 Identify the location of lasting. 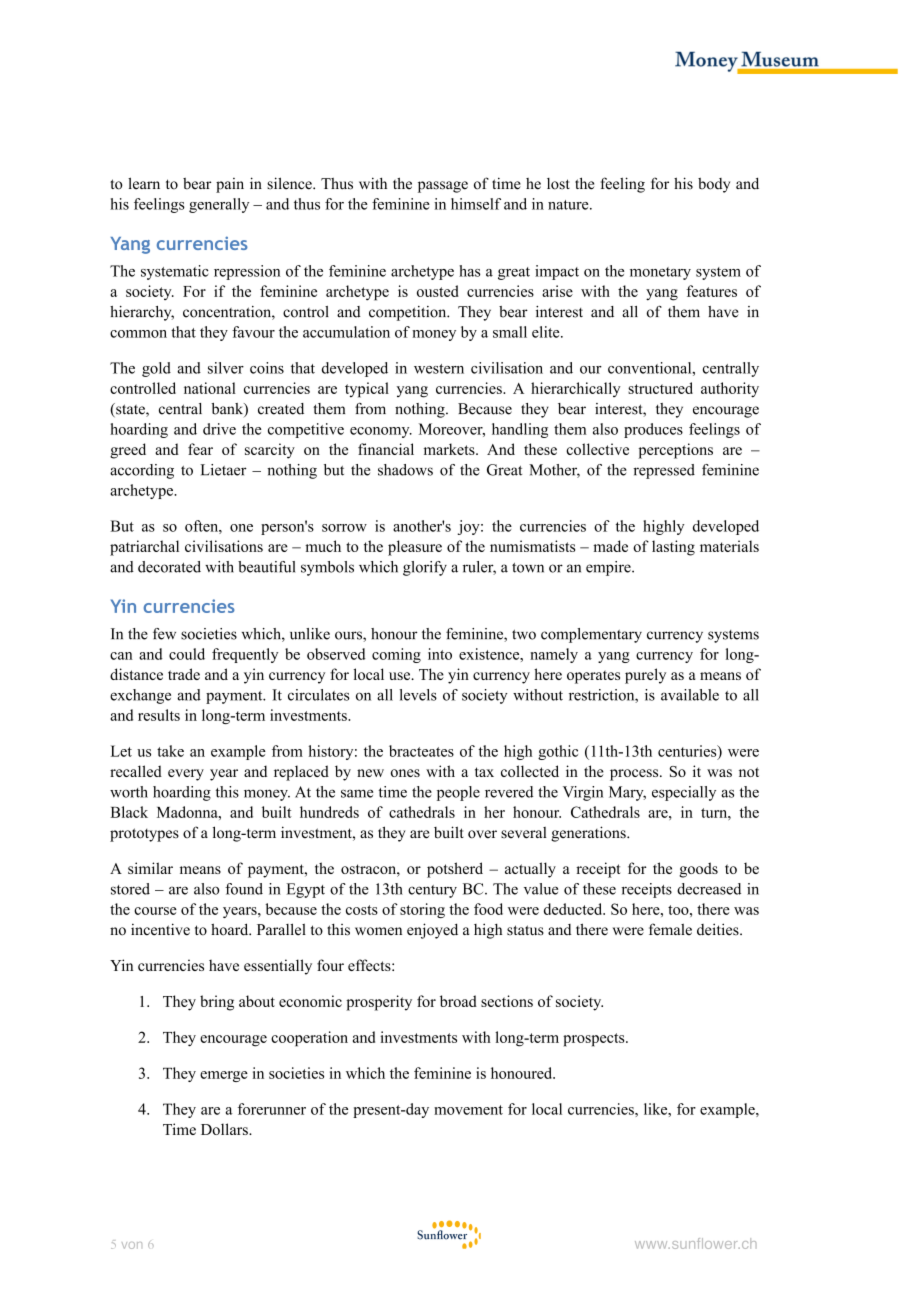
(673, 548).
